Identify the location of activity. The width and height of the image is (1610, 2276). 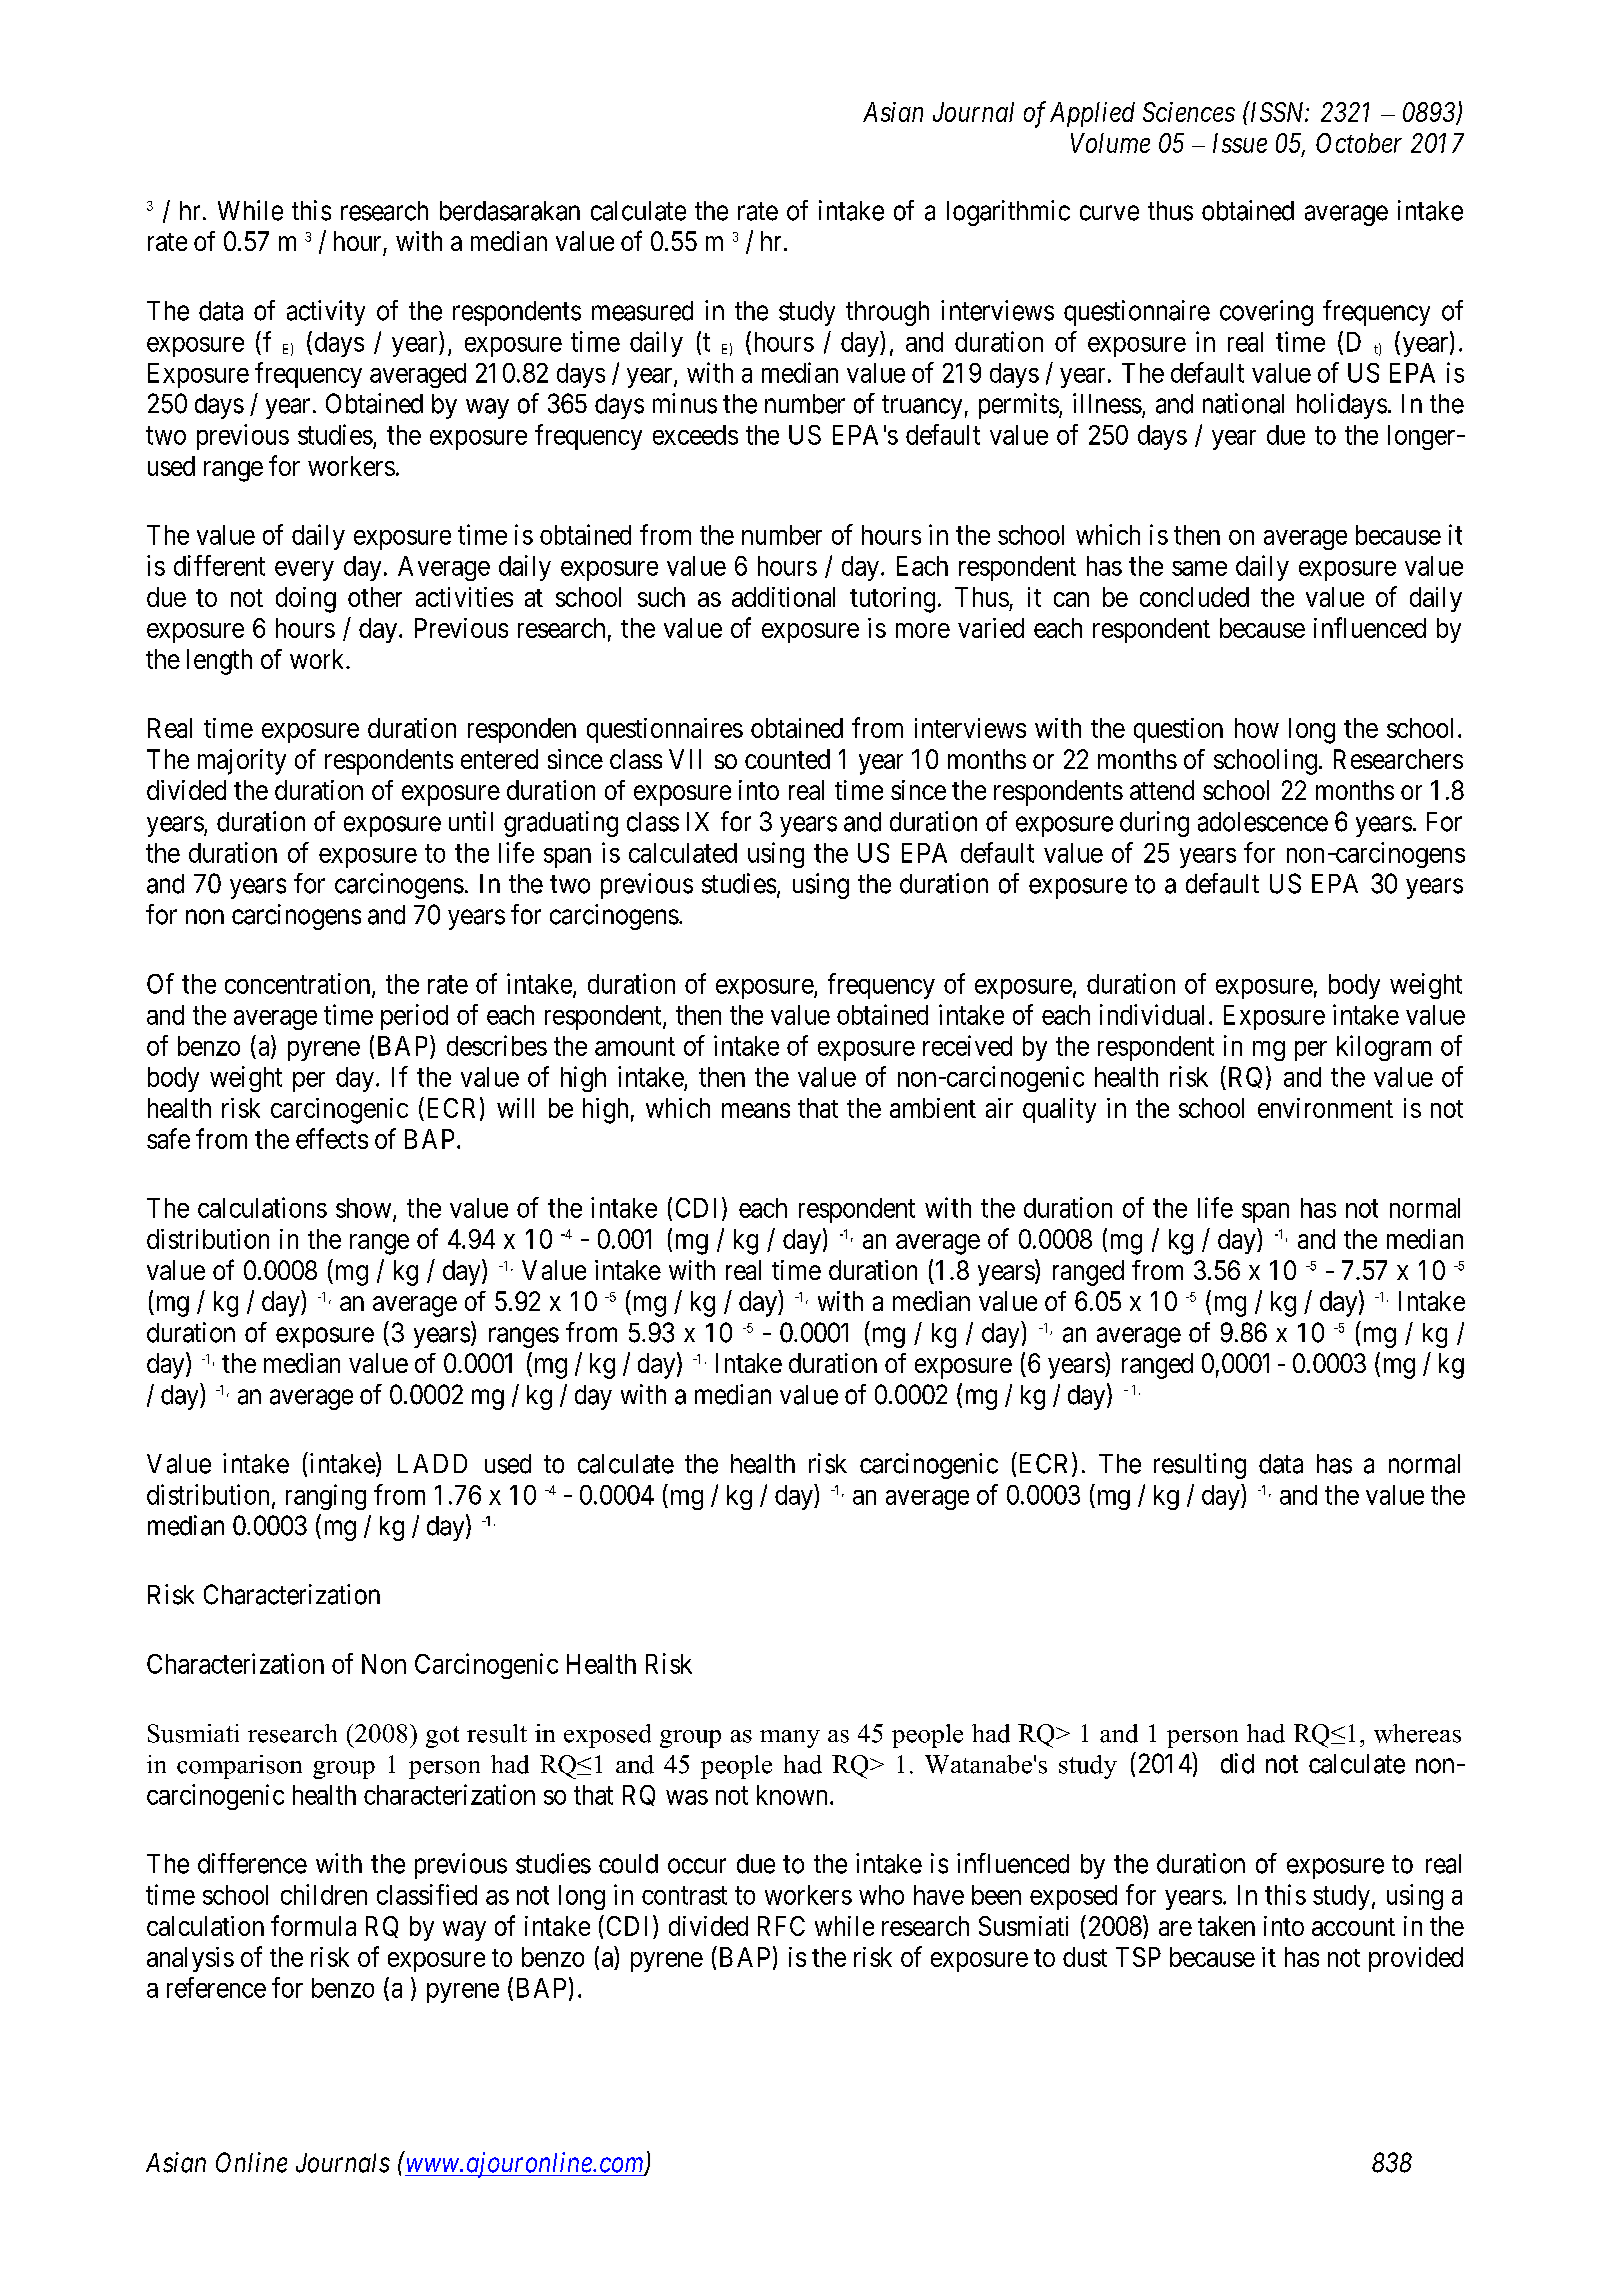
(326, 313).
